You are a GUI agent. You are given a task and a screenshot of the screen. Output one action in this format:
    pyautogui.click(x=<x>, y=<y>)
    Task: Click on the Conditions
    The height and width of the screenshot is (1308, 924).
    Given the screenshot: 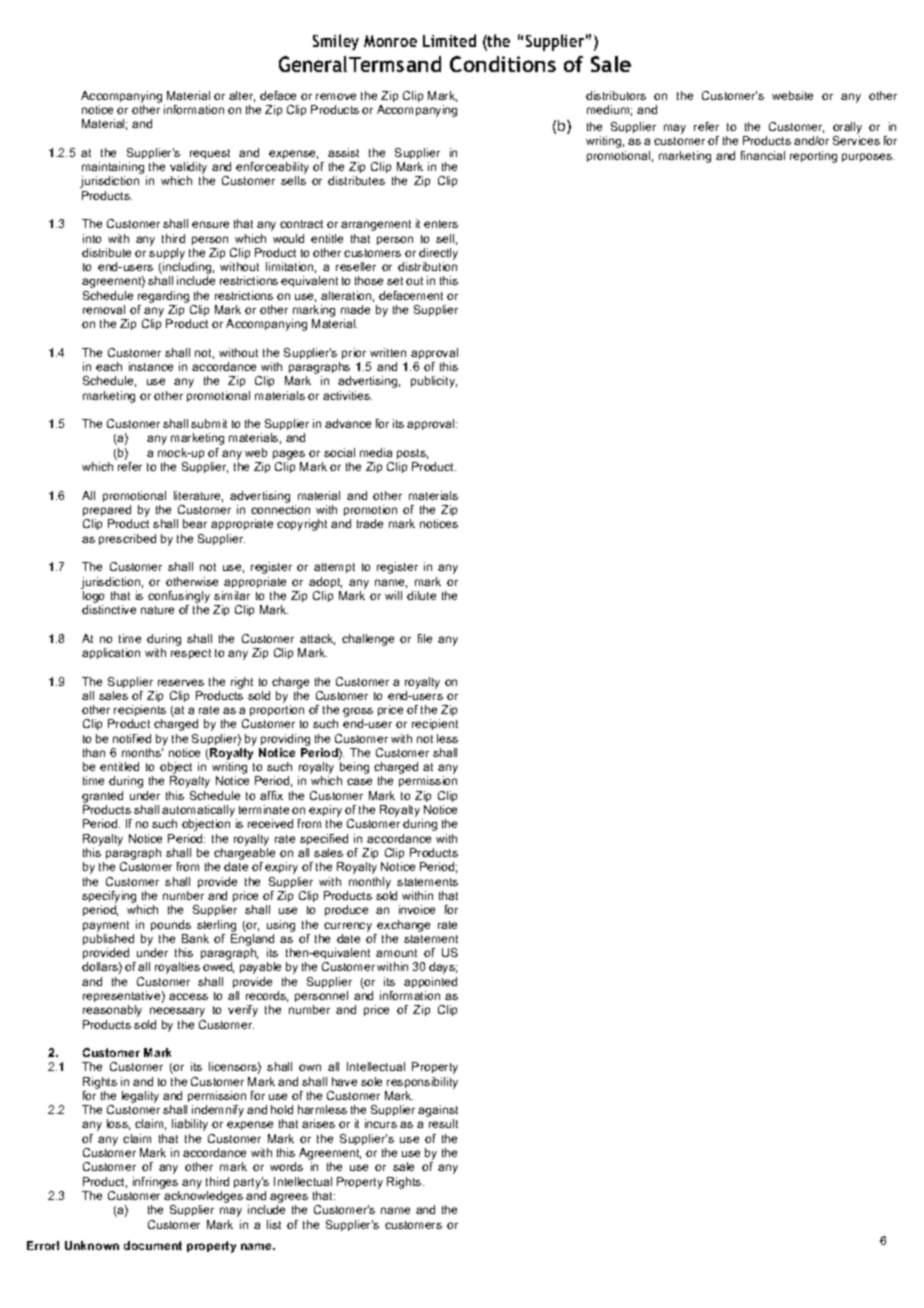 What is the action you would take?
    pyautogui.click(x=503, y=64)
